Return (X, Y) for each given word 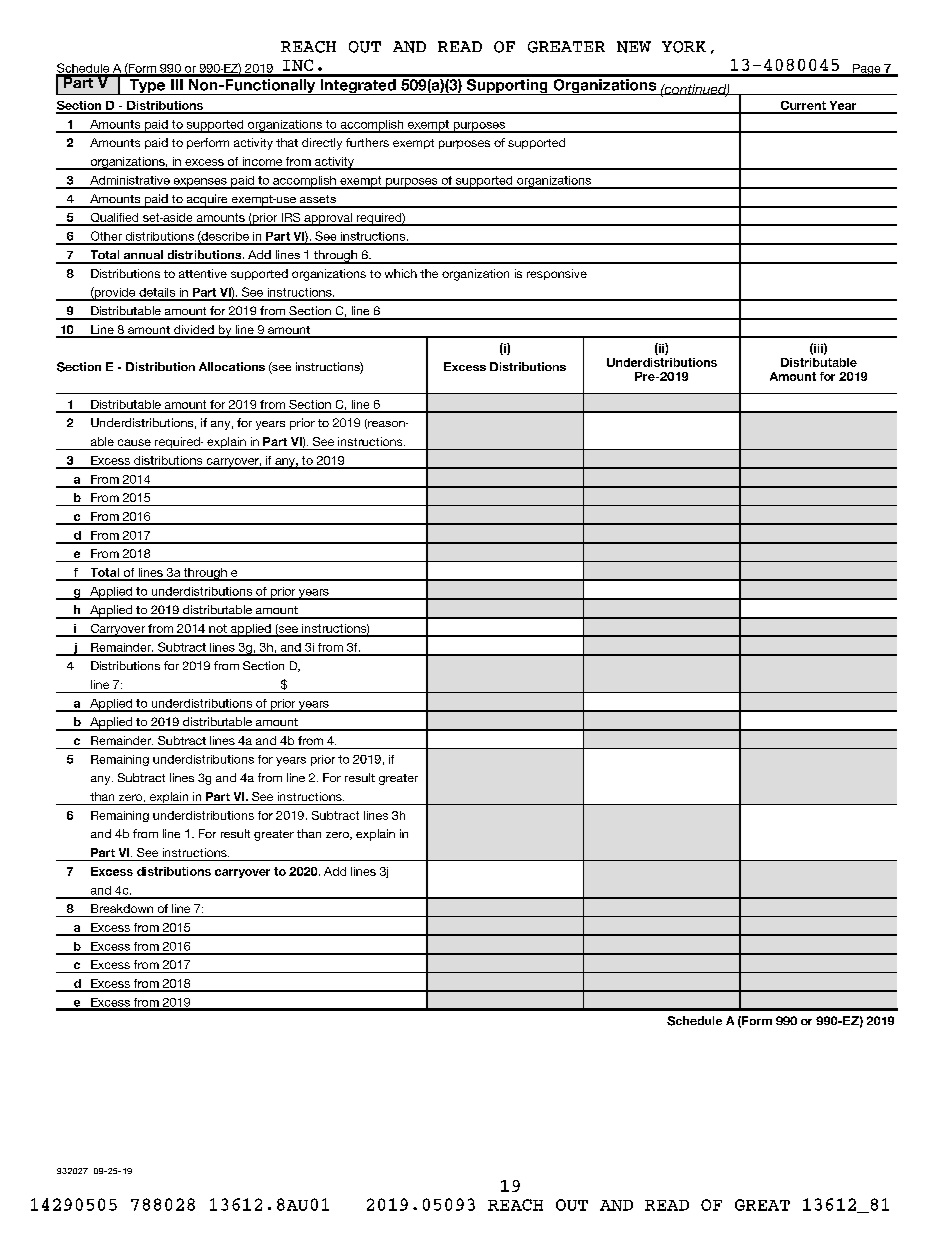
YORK (684, 47)
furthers (367, 142)
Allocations (232, 366)
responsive (557, 274)
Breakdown (122, 908)
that (287, 142)
